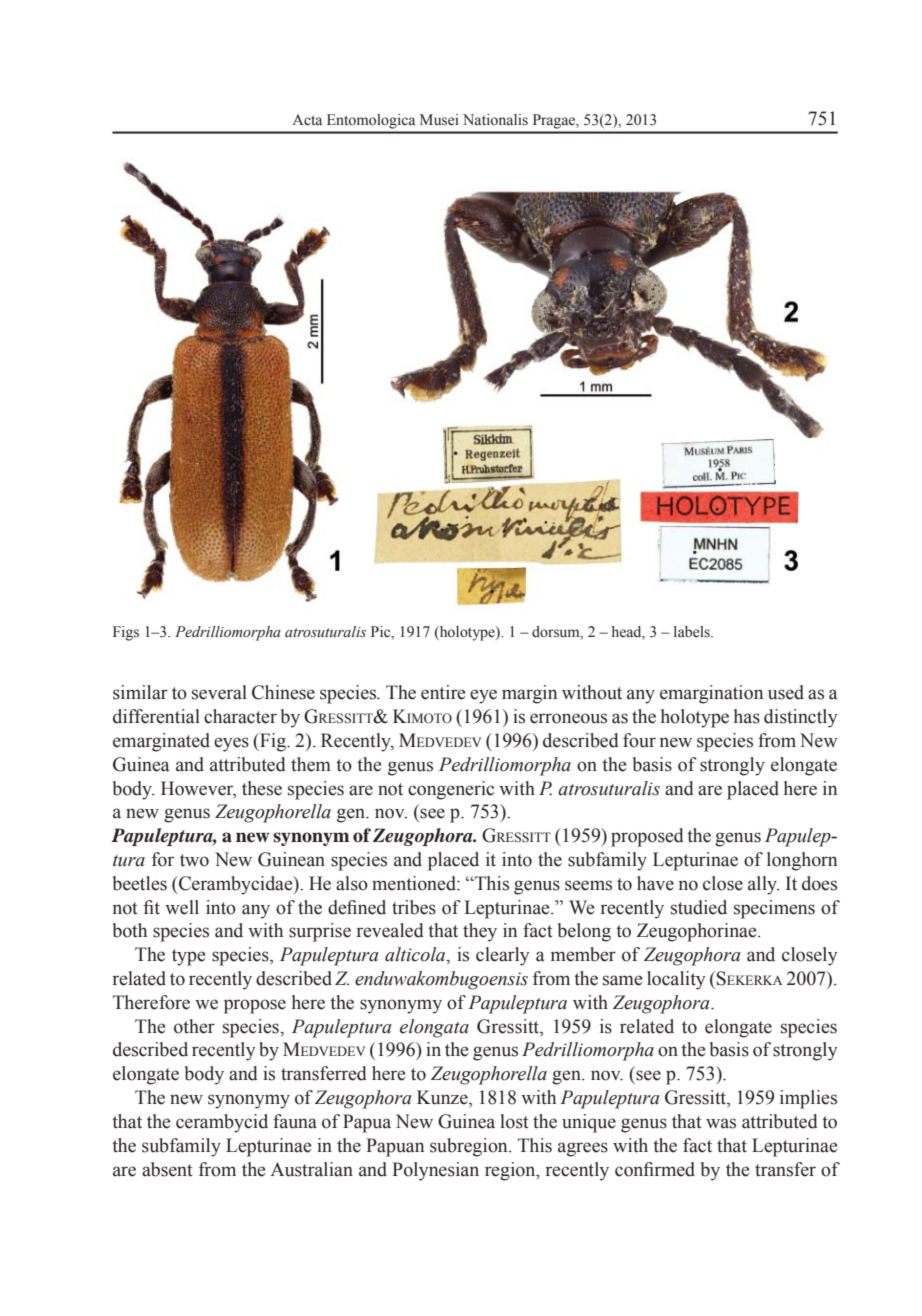  Describe the element at coordinates (219, 692) in the screenshot. I see `several` at that location.
